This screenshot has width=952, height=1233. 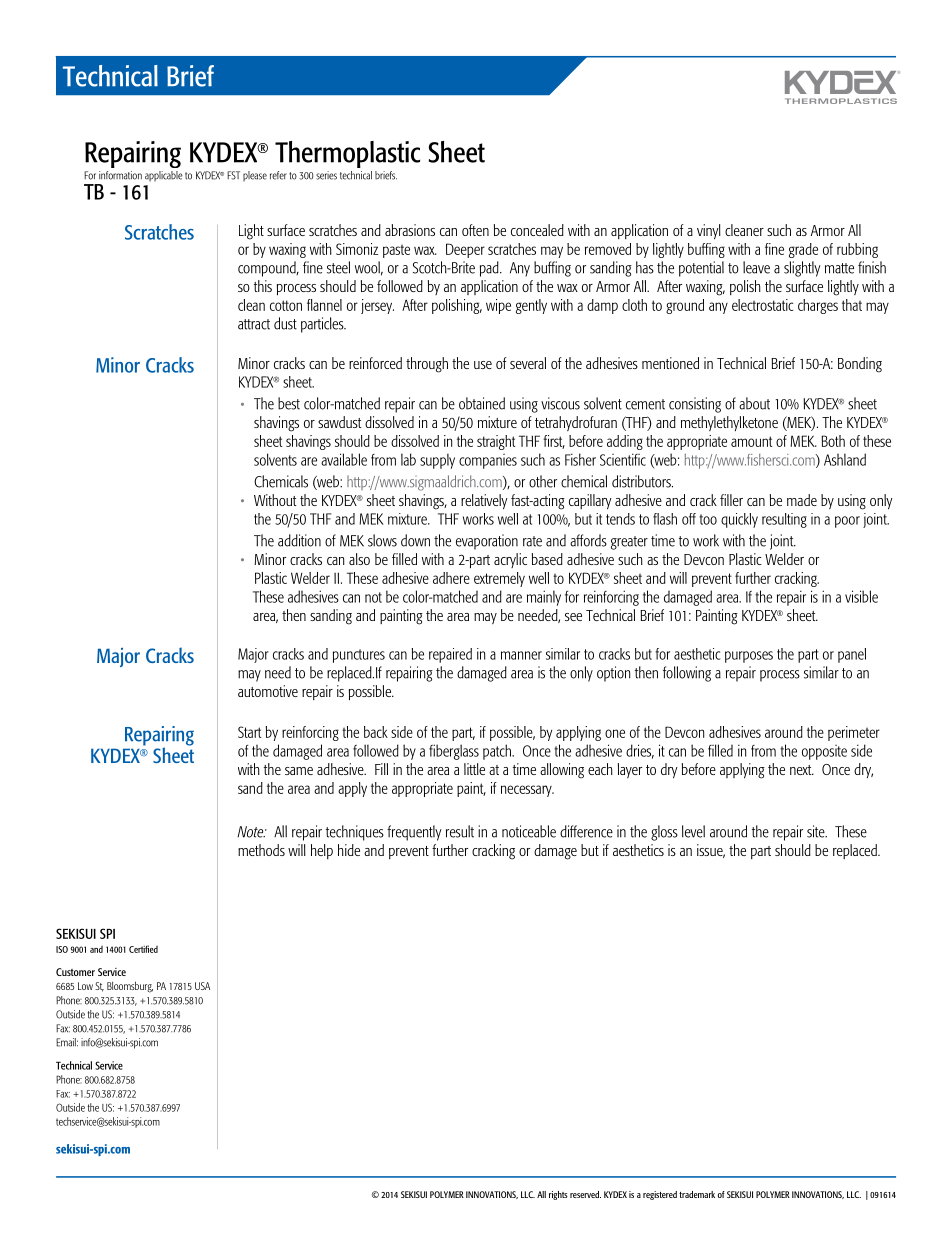 I want to click on USA, so click(x=202, y=986).
